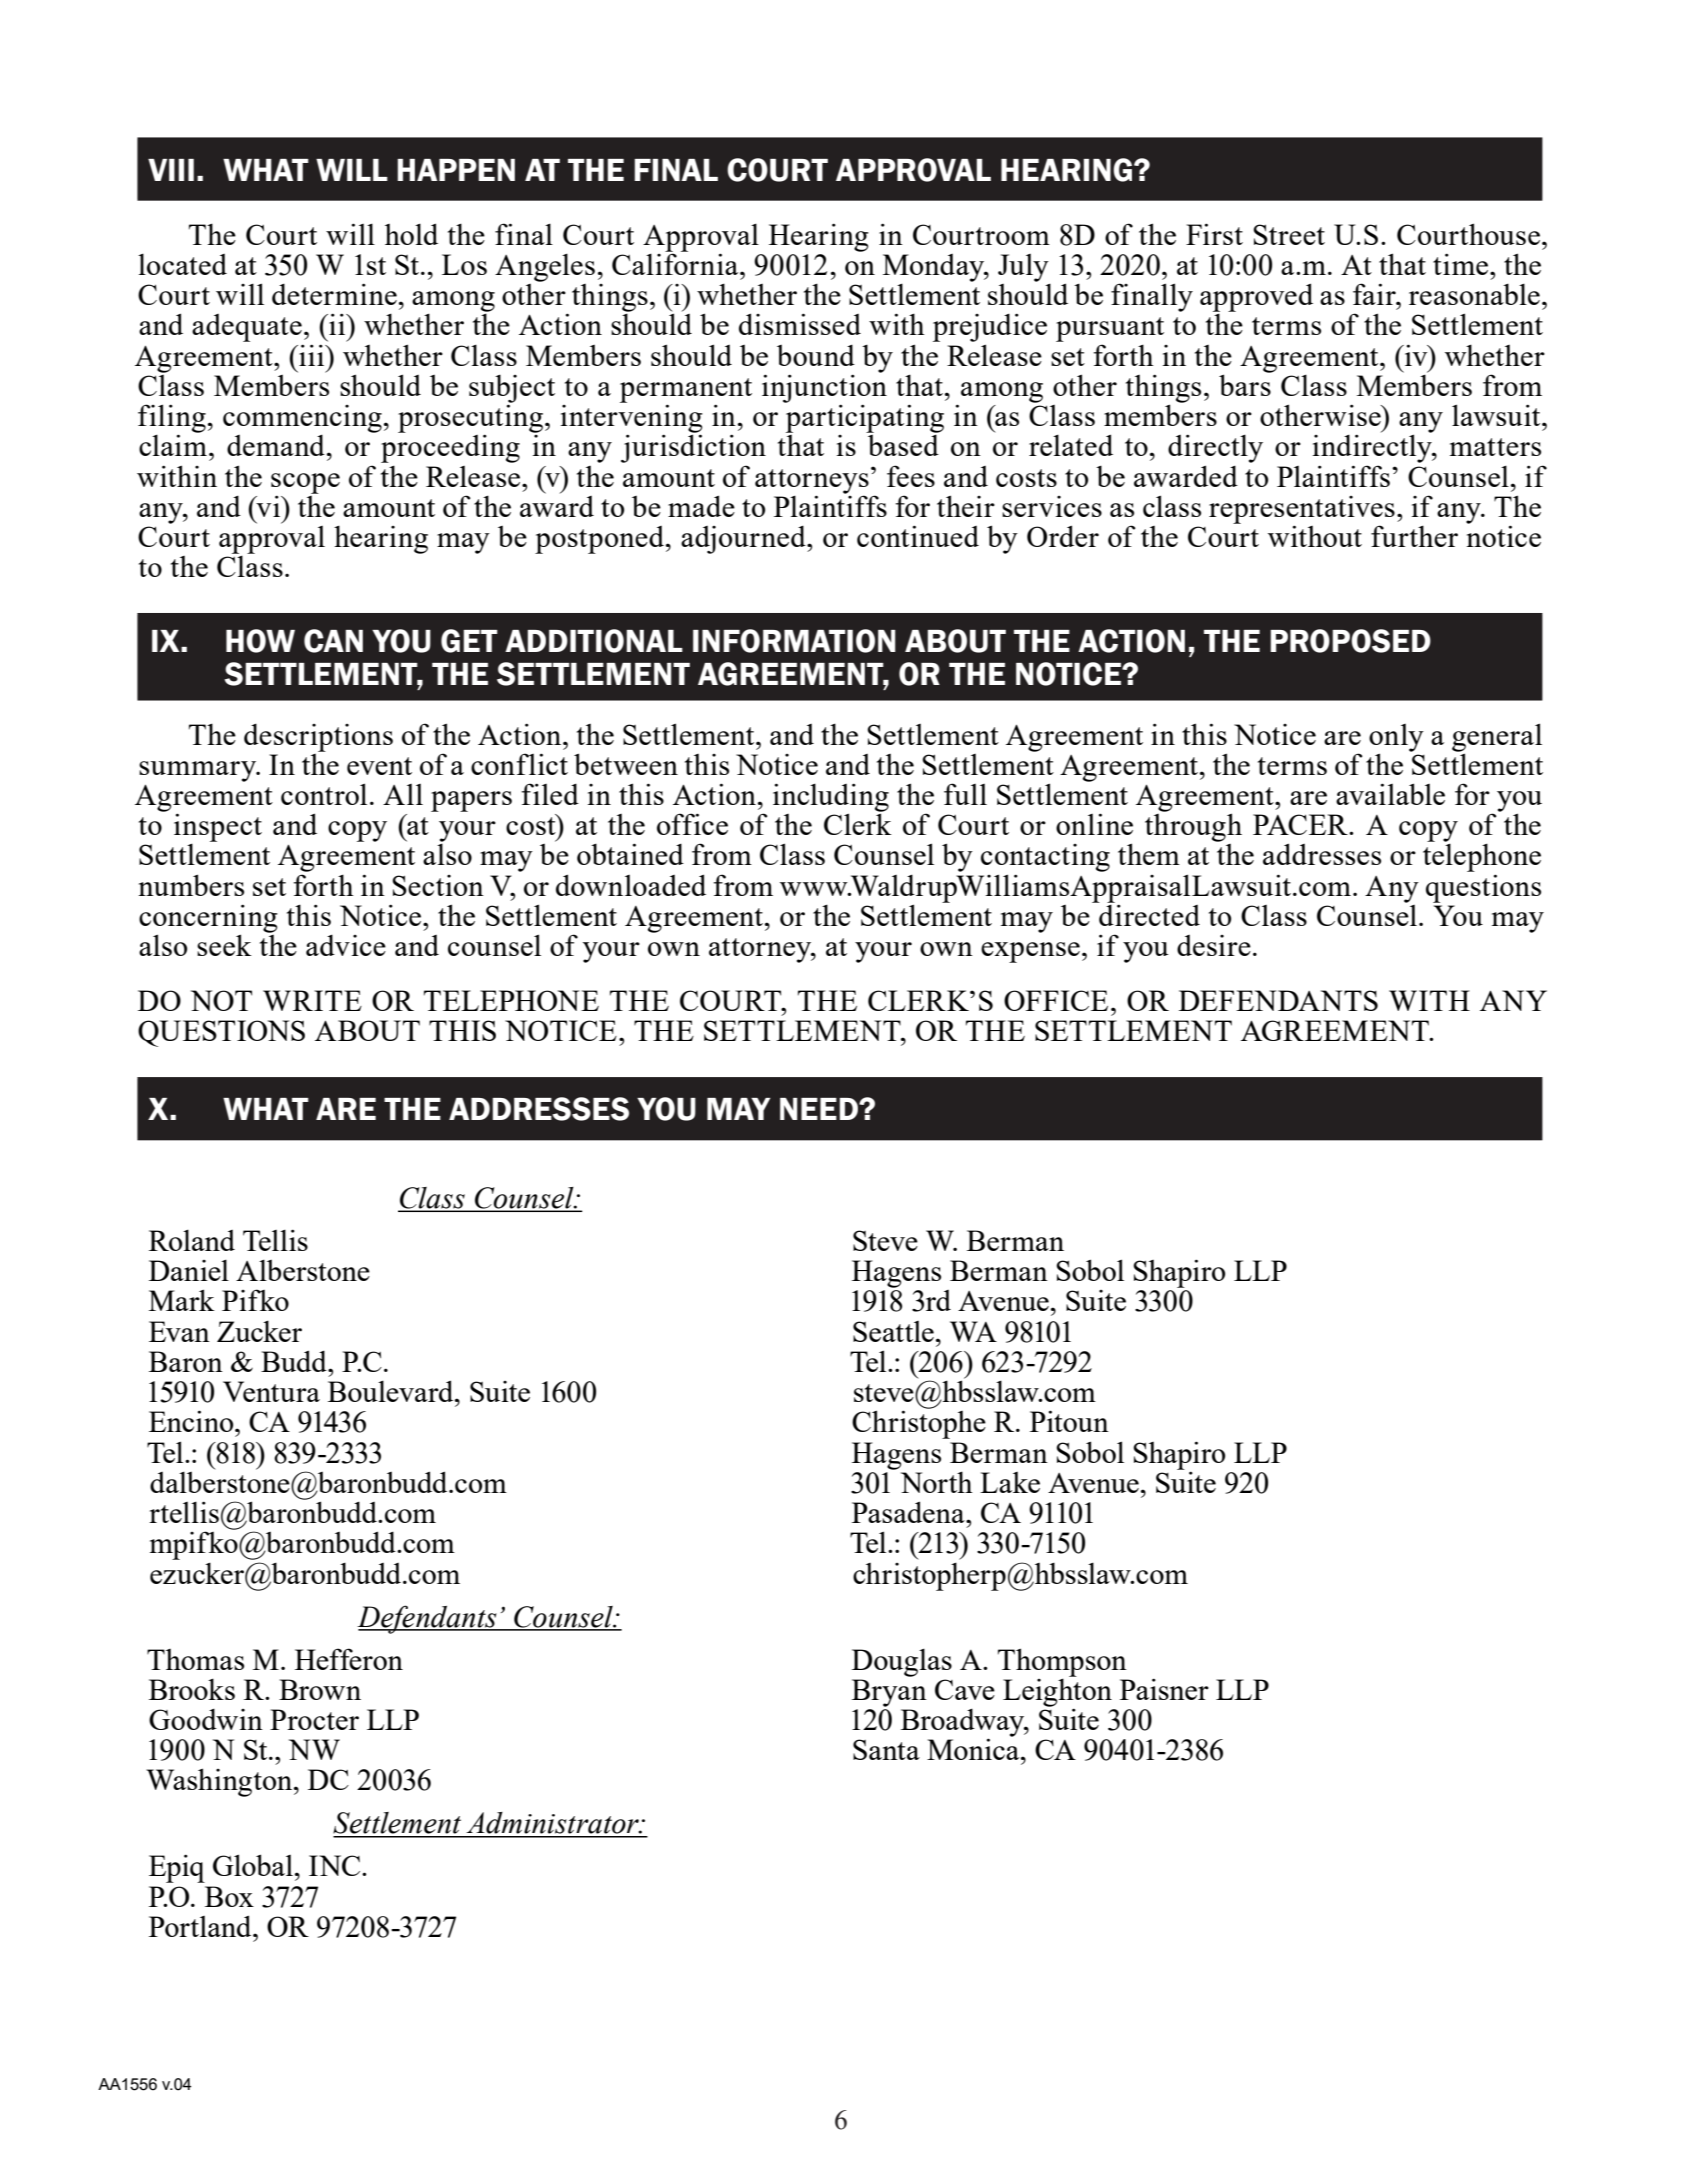  I want to click on dismissed, so click(800, 324).
